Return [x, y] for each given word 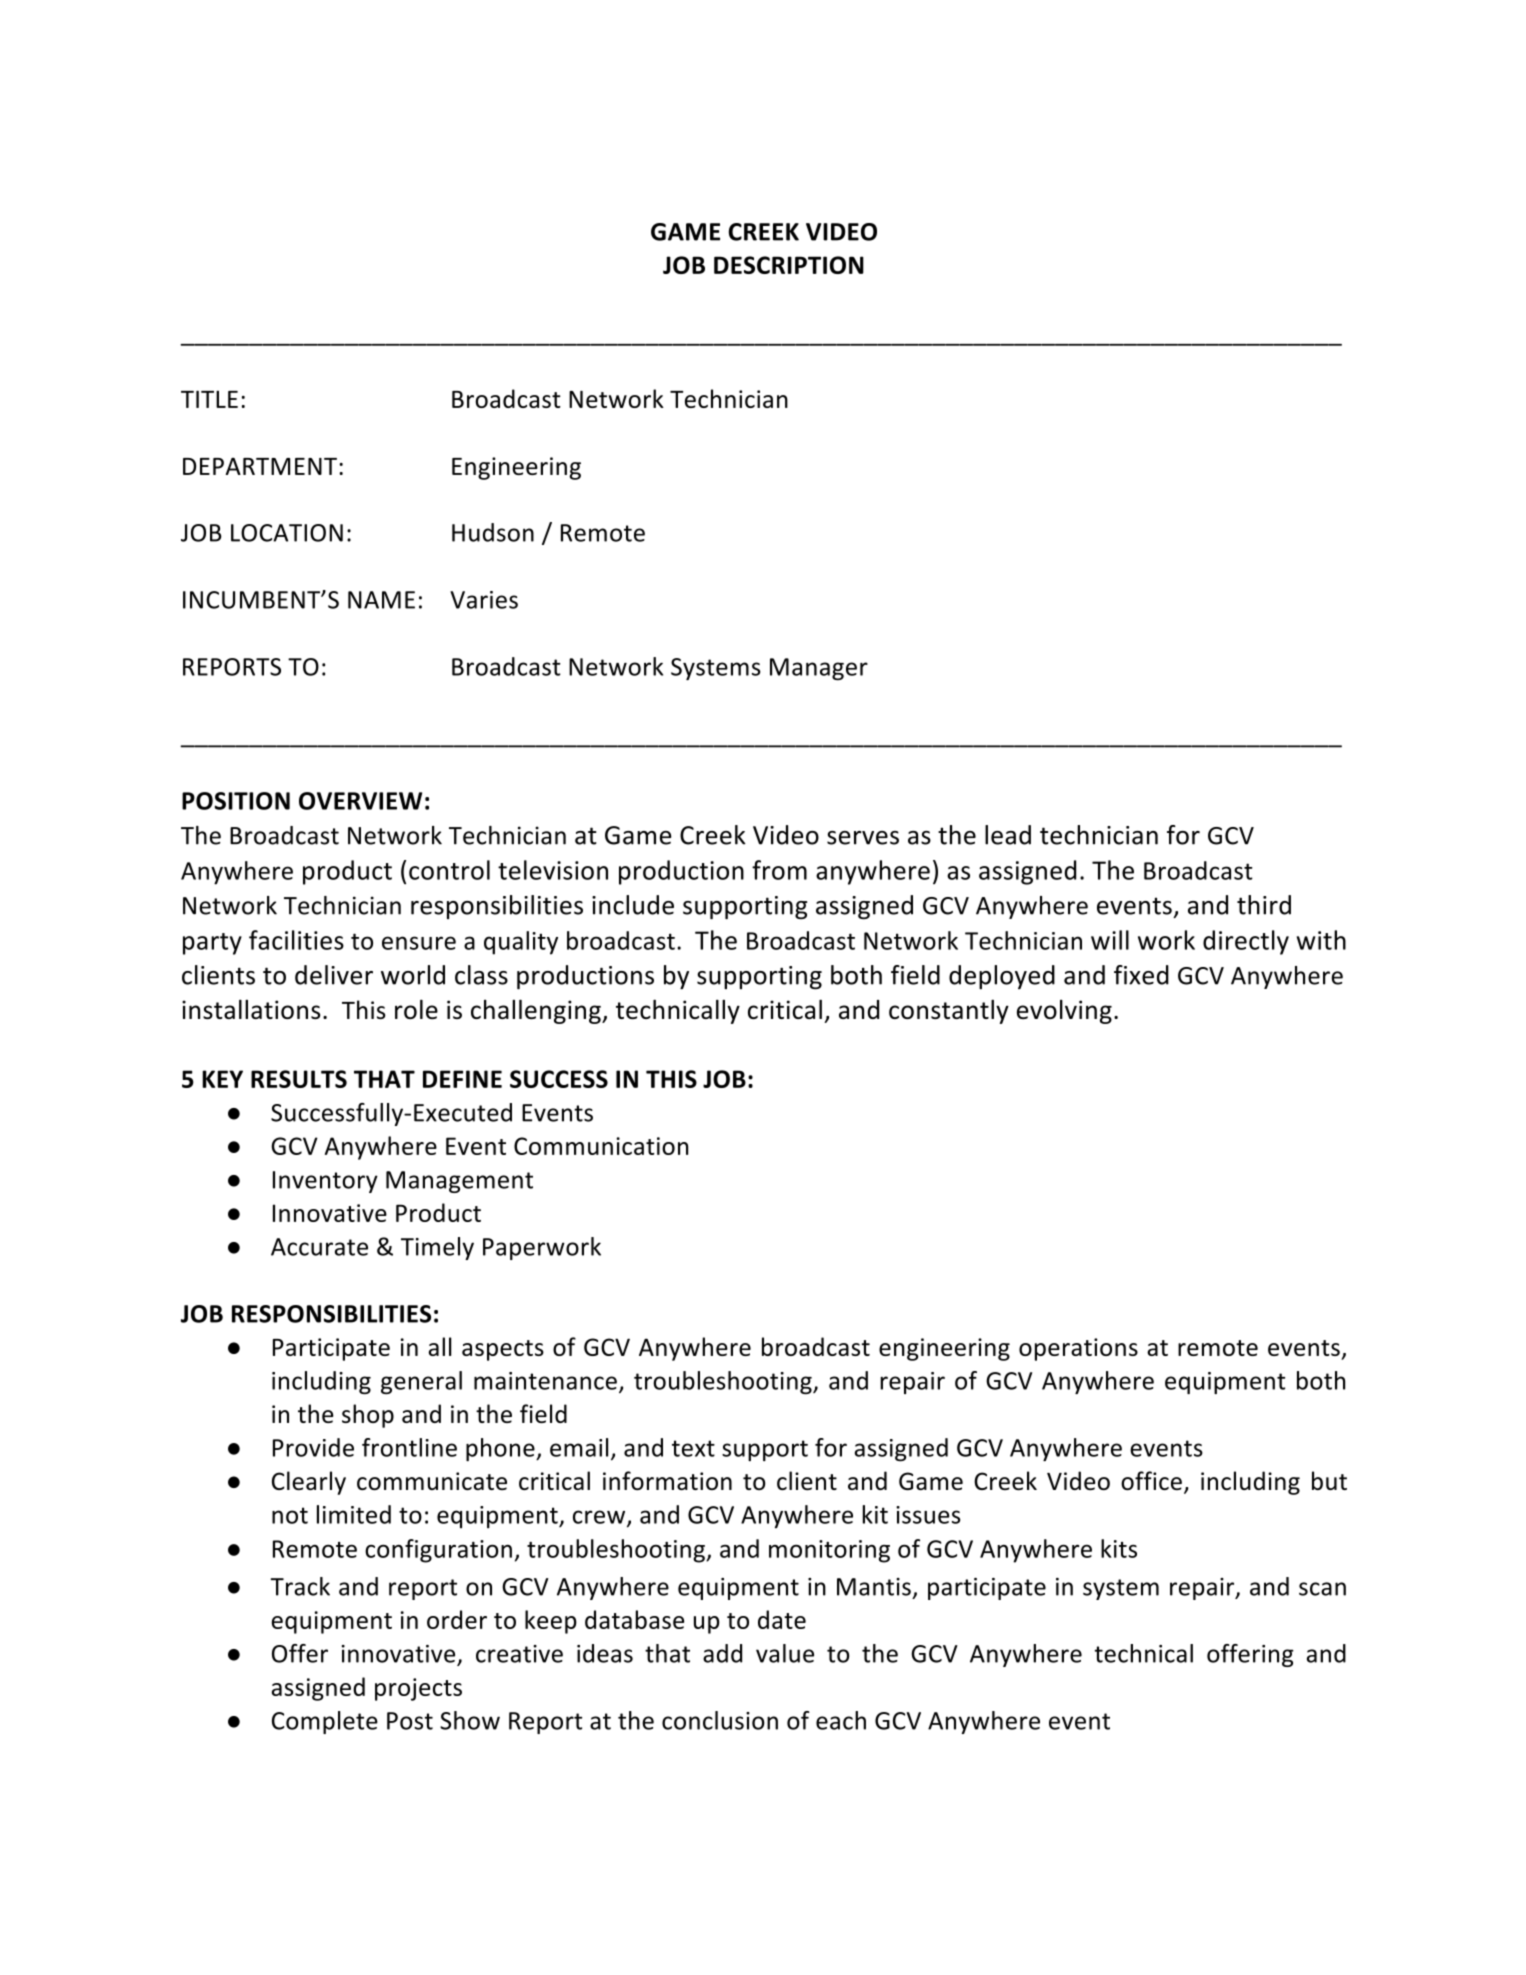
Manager [819, 669]
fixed [1141, 975]
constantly [949, 1011]
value [785, 1653]
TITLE [209, 399]
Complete [325, 1722]
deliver [334, 975]
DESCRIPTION [789, 265]
